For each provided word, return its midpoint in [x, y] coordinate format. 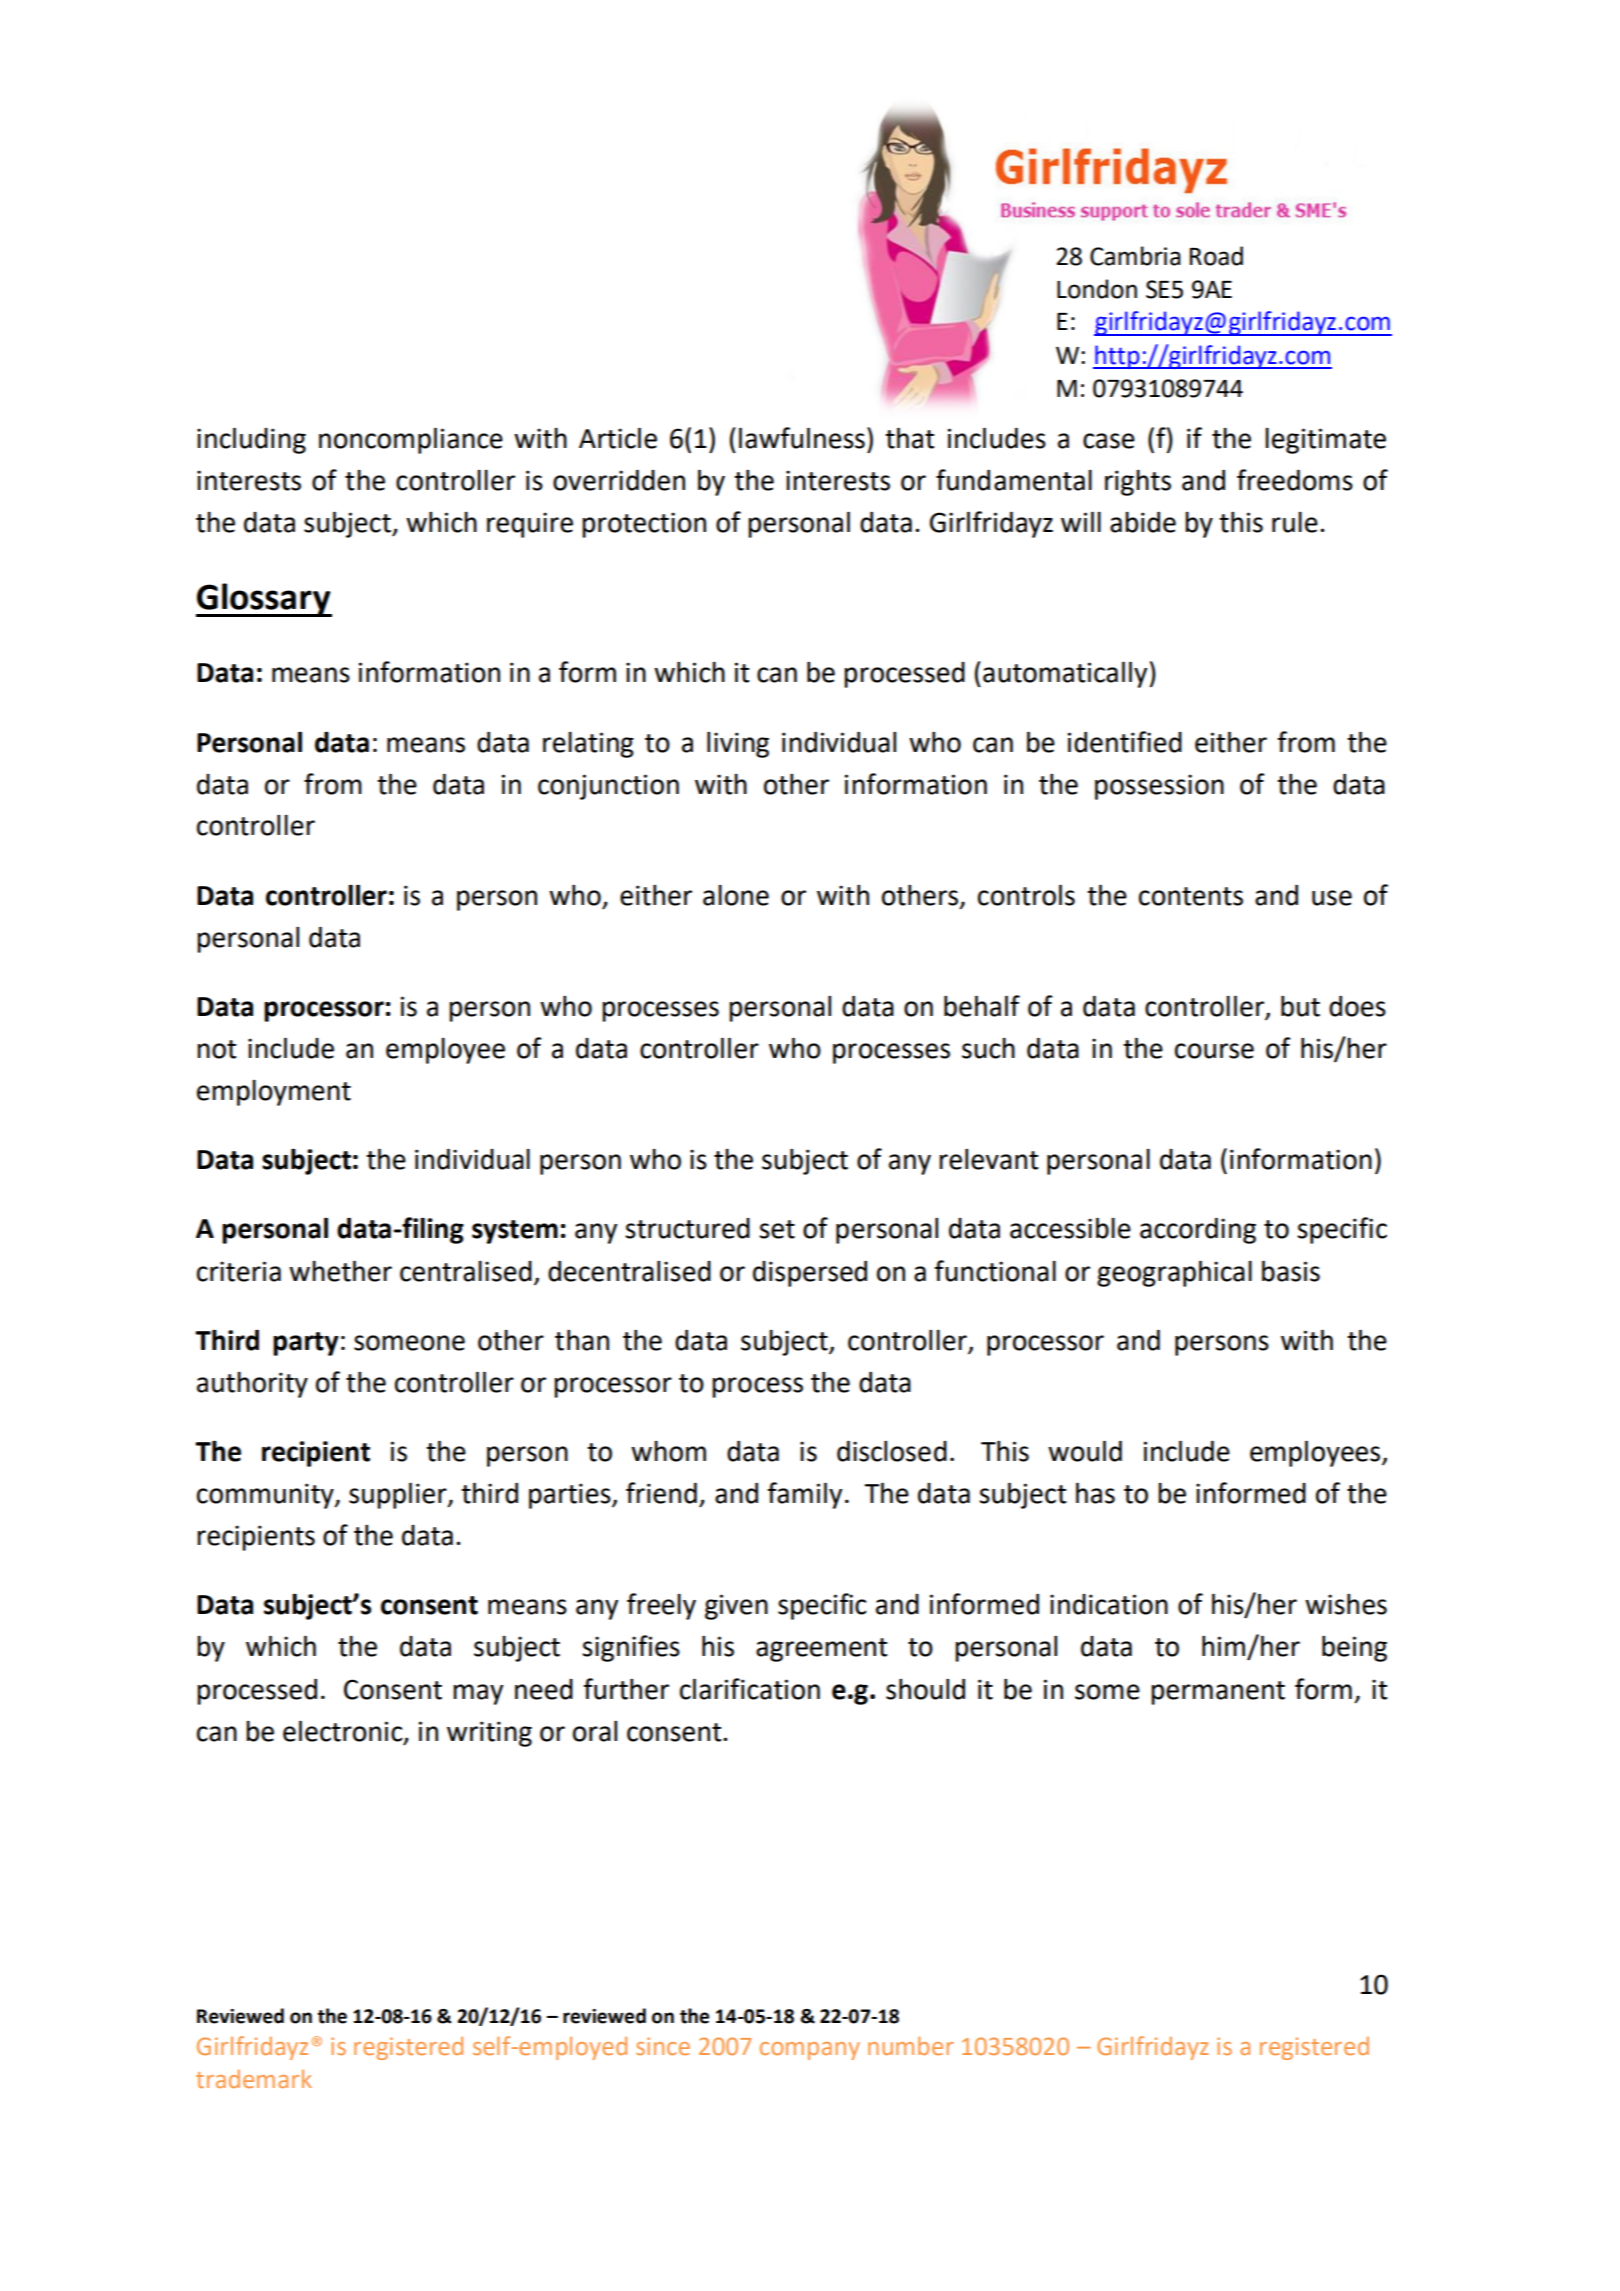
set [777, 1229]
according [1198, 1231]
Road [1216, 256]
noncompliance [411, 440]
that [909, 438]
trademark [254, 2079]
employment [274, 1093]
